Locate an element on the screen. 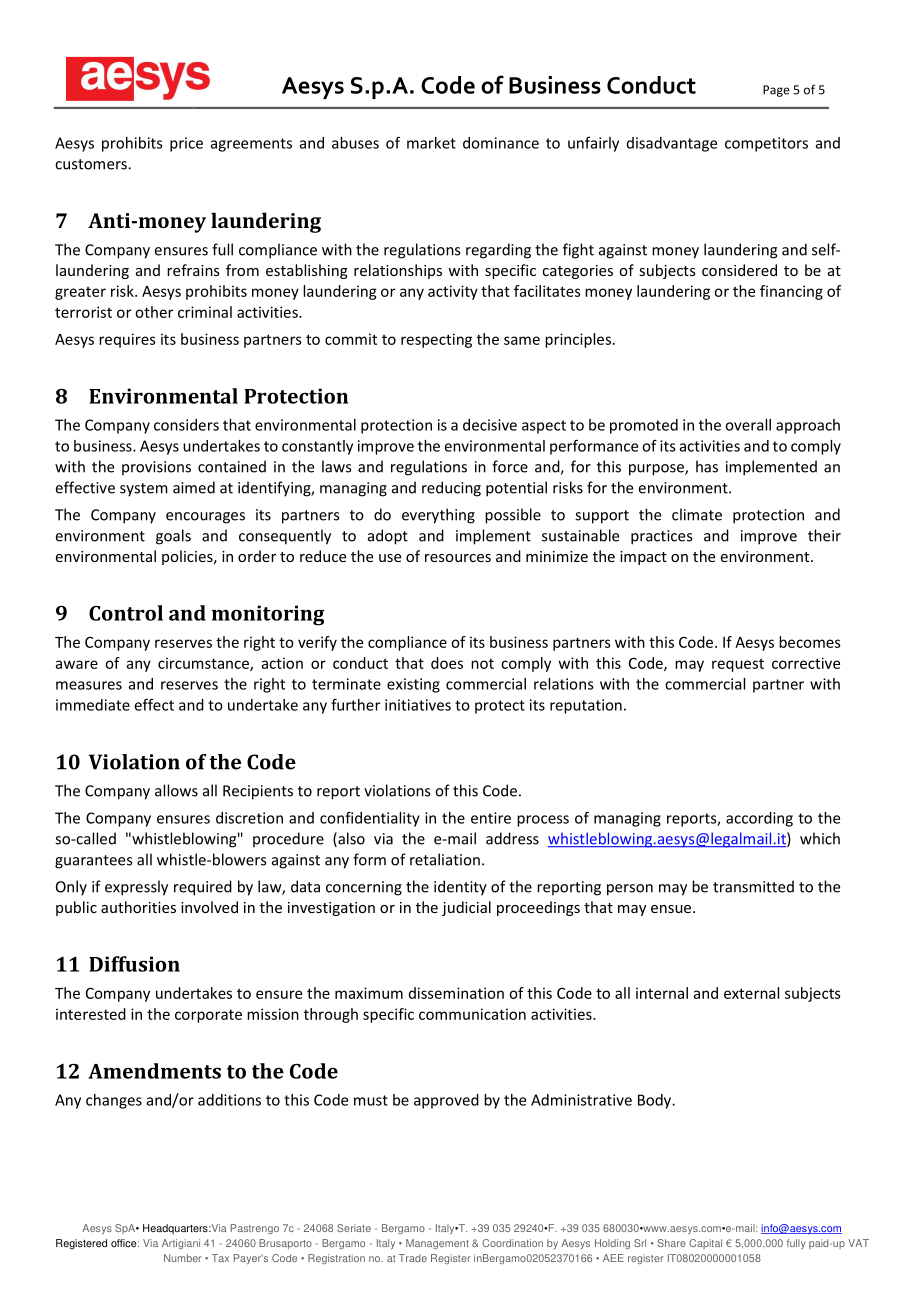 This screenshot has height=1308, width=924. has is located at coordinates (707, 466).
